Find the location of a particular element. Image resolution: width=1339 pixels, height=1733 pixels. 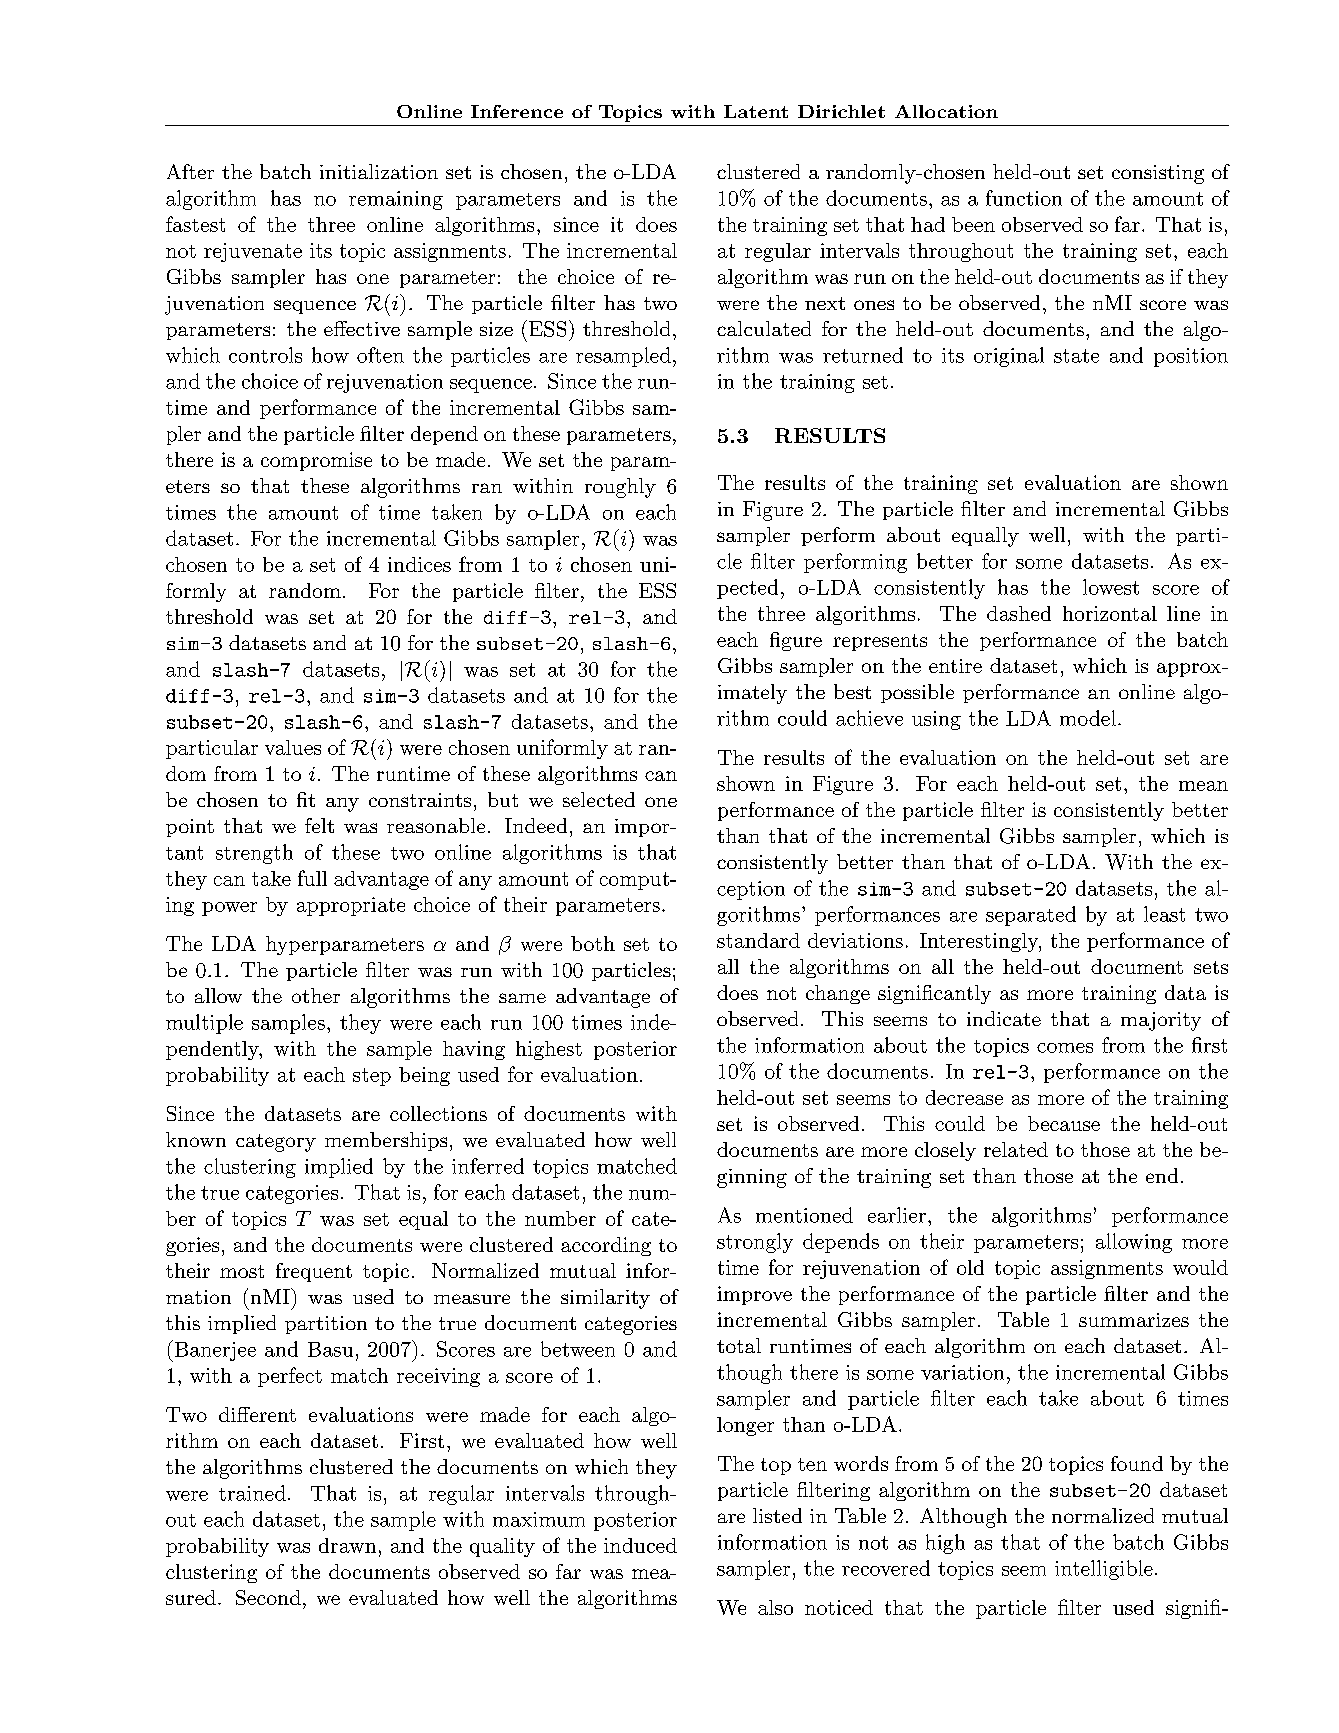

Latent is located at coordinates (756, 111).
